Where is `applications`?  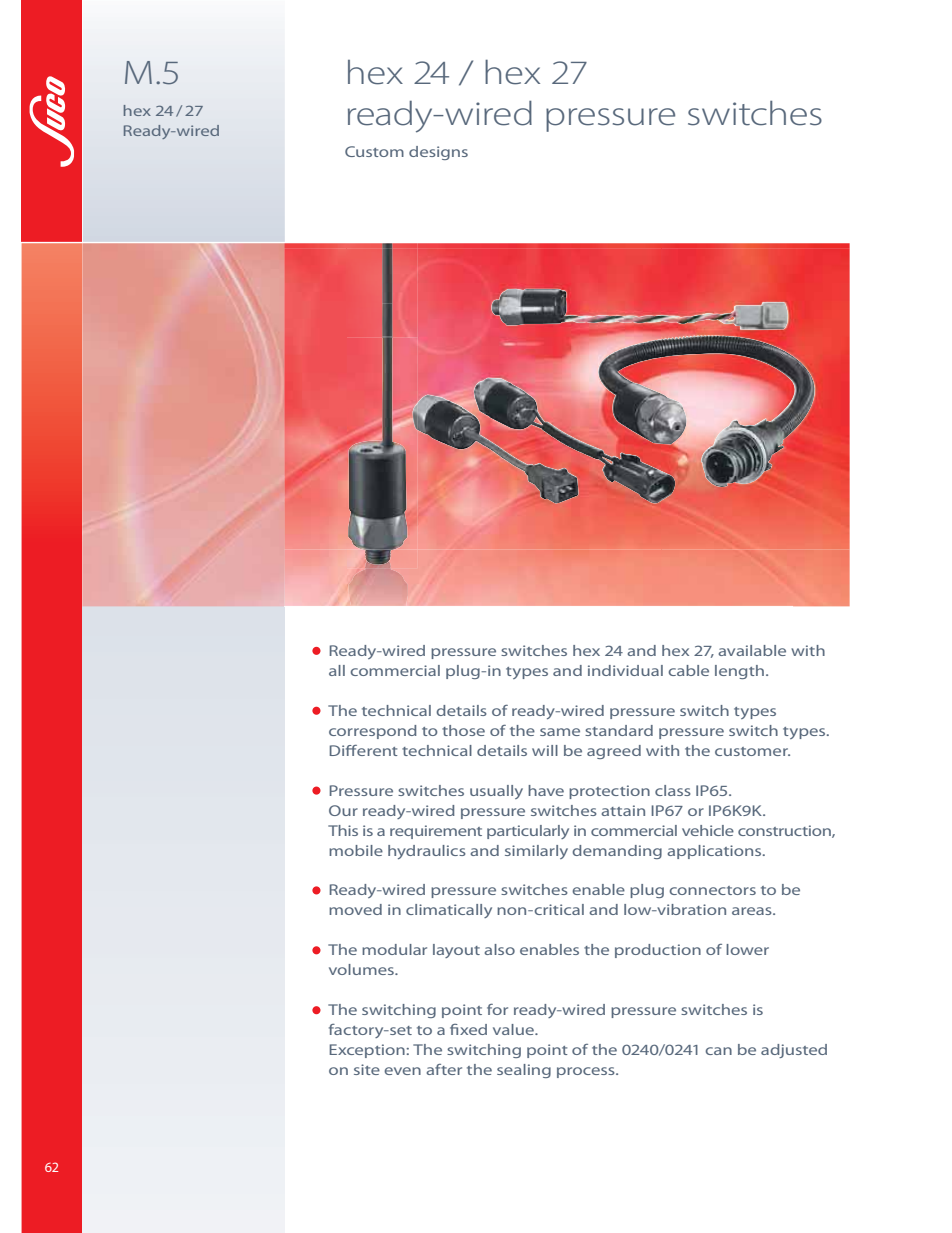
applications is located at coordinates (715, 852).
